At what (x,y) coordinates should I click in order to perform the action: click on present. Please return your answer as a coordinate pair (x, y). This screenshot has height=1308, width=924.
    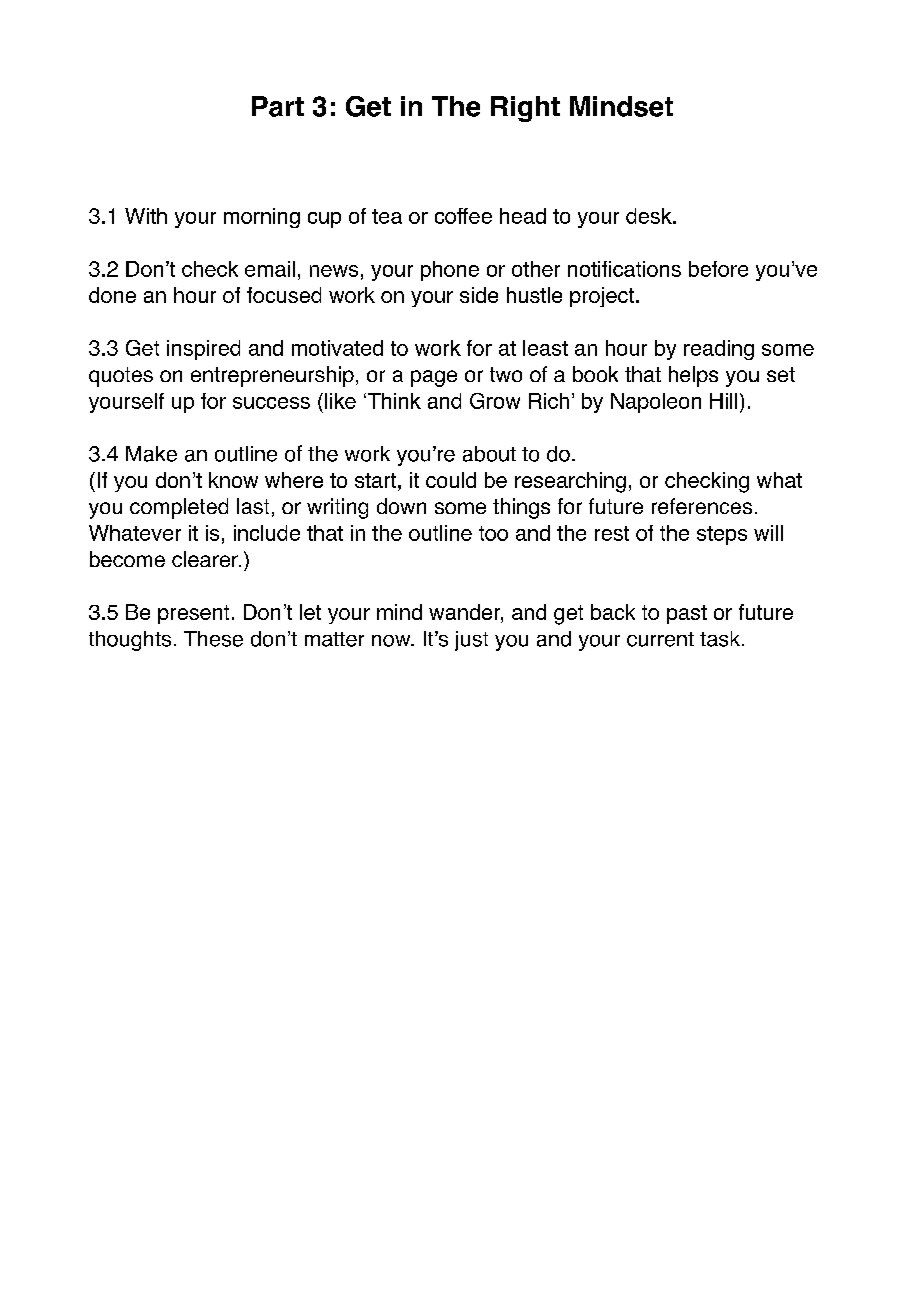
    Looking at the image, I should click on (193, 614).
